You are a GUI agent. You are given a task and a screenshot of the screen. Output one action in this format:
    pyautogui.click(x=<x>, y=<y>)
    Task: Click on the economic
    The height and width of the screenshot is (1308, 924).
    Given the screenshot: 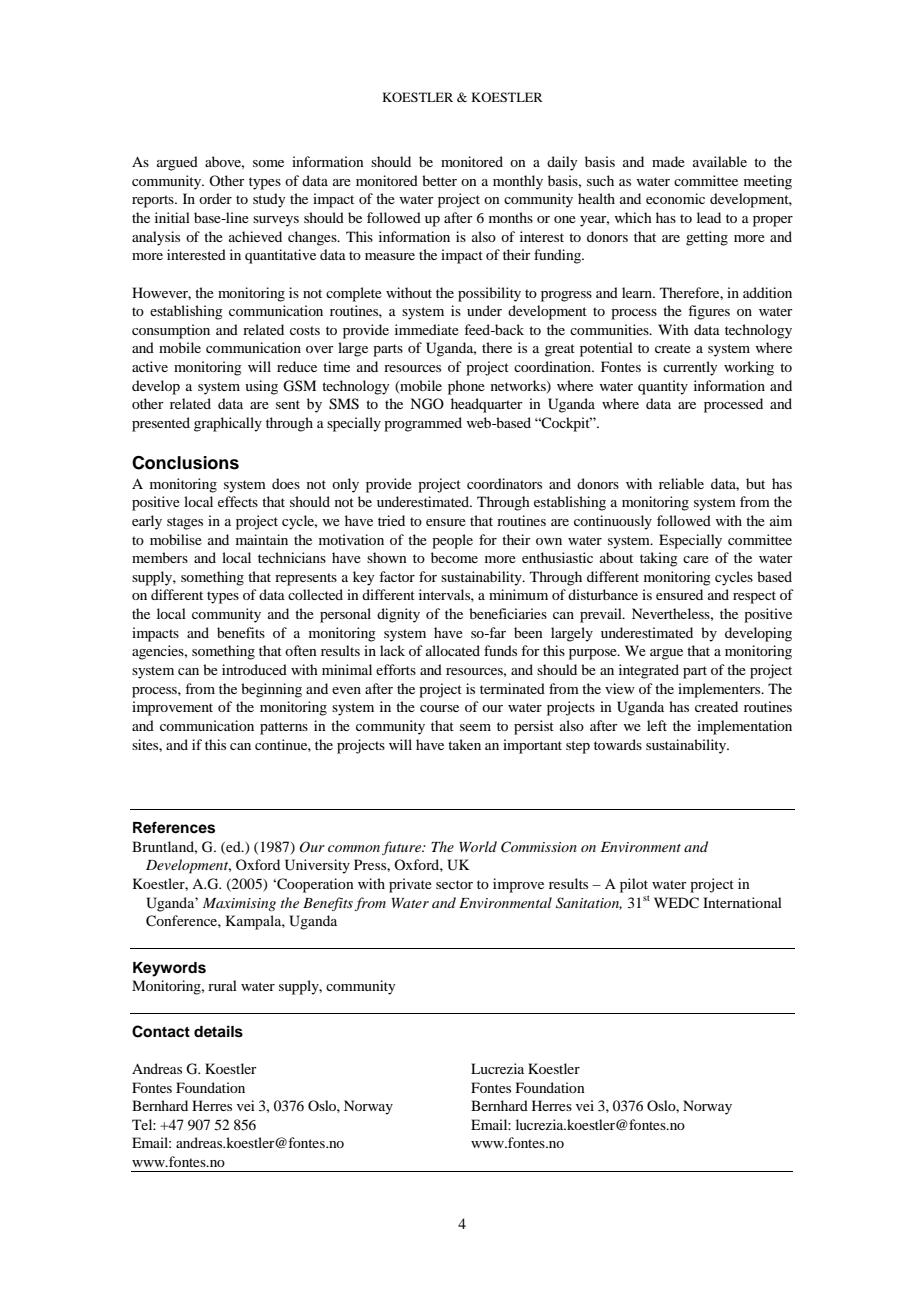 What is the action you would take?
    pyautogui.click(x=675, y=198)
